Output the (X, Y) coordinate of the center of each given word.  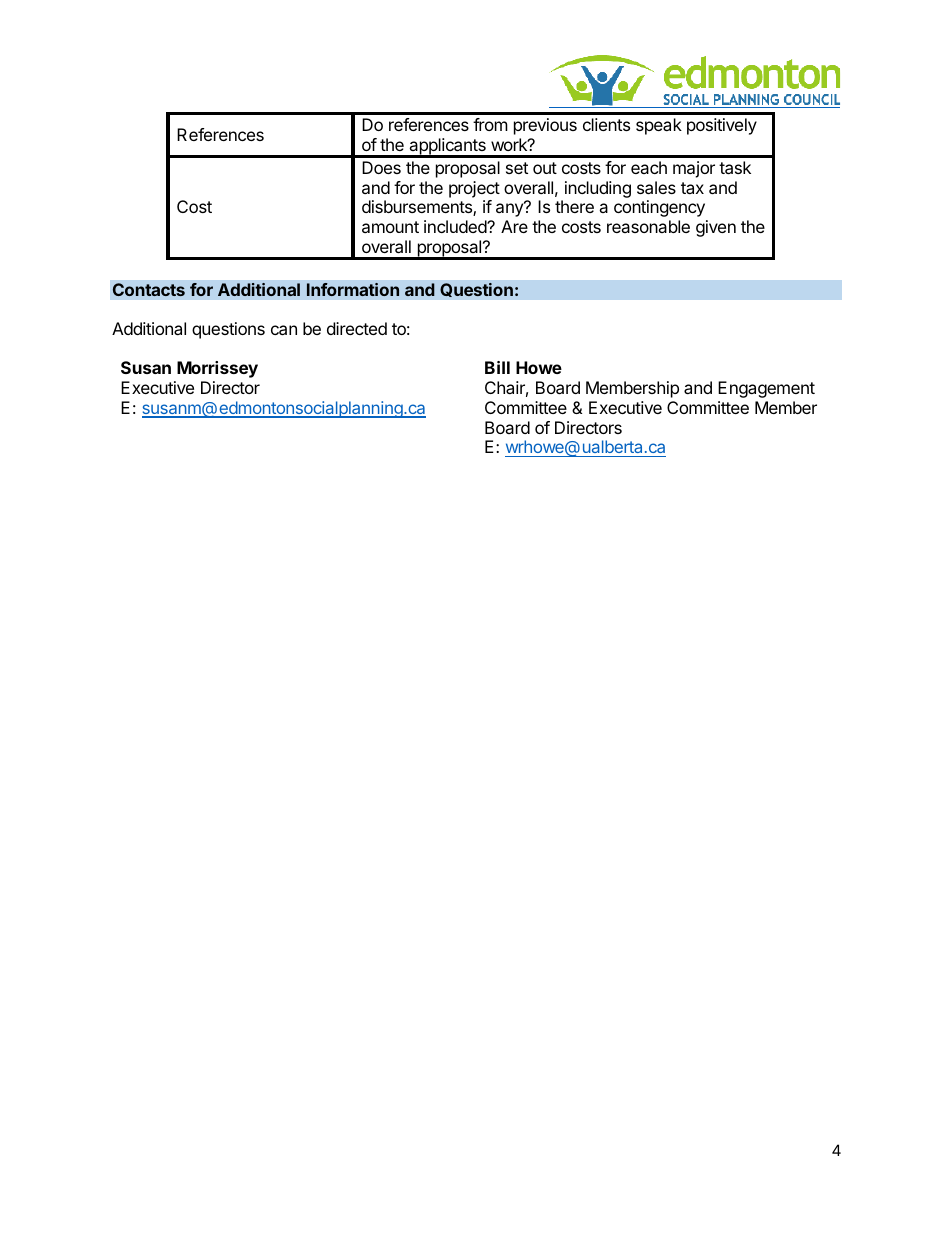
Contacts (148, 290)
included (456, 226)
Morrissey (217, 369)
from (490, 124)
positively (722, 126)
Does (381, 167)
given (716, 228)
